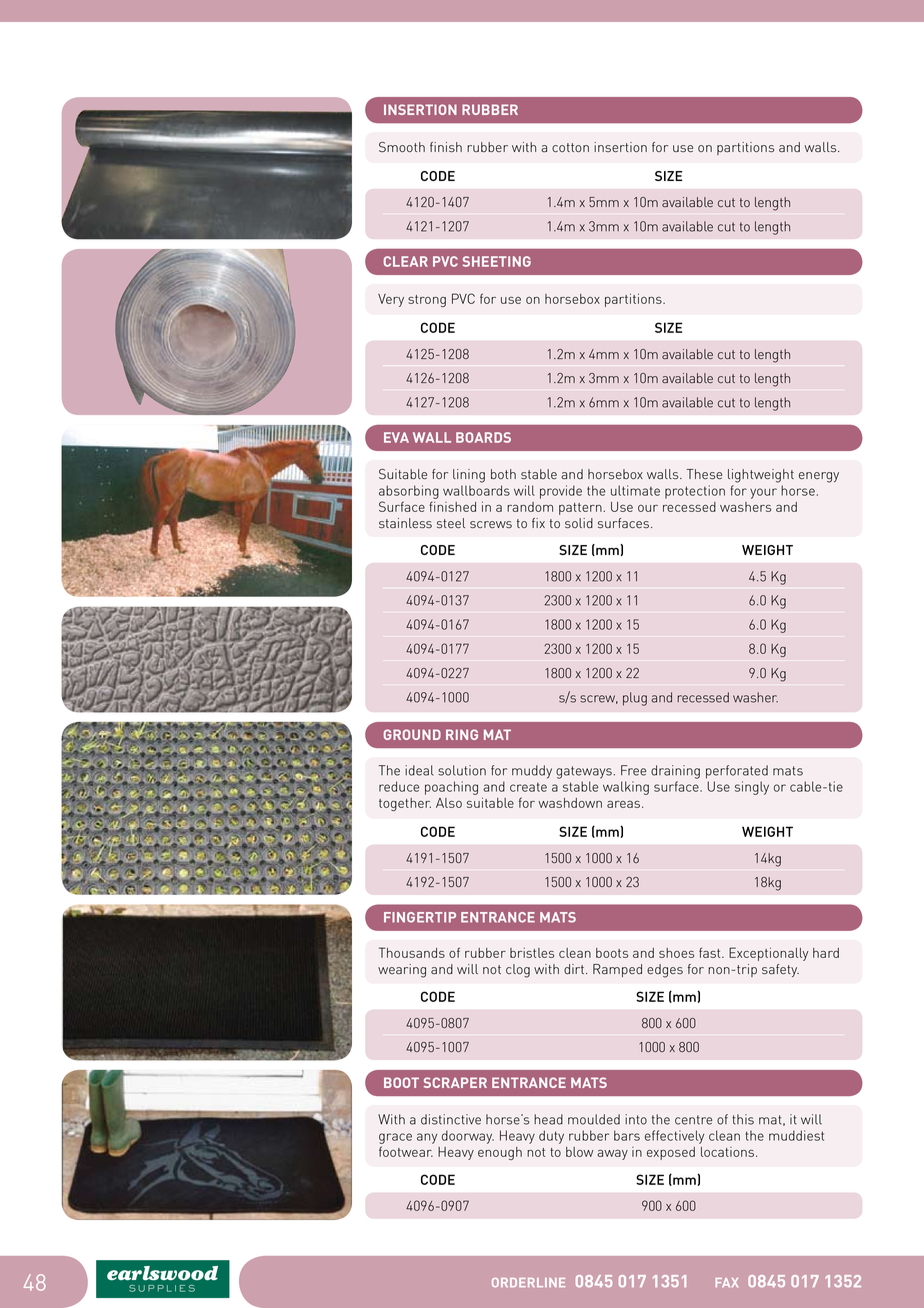 The width and height of the document is (924, 1308). Describe the element at coordinates (635, 490) in the document. I see `ultimate` at that location.
